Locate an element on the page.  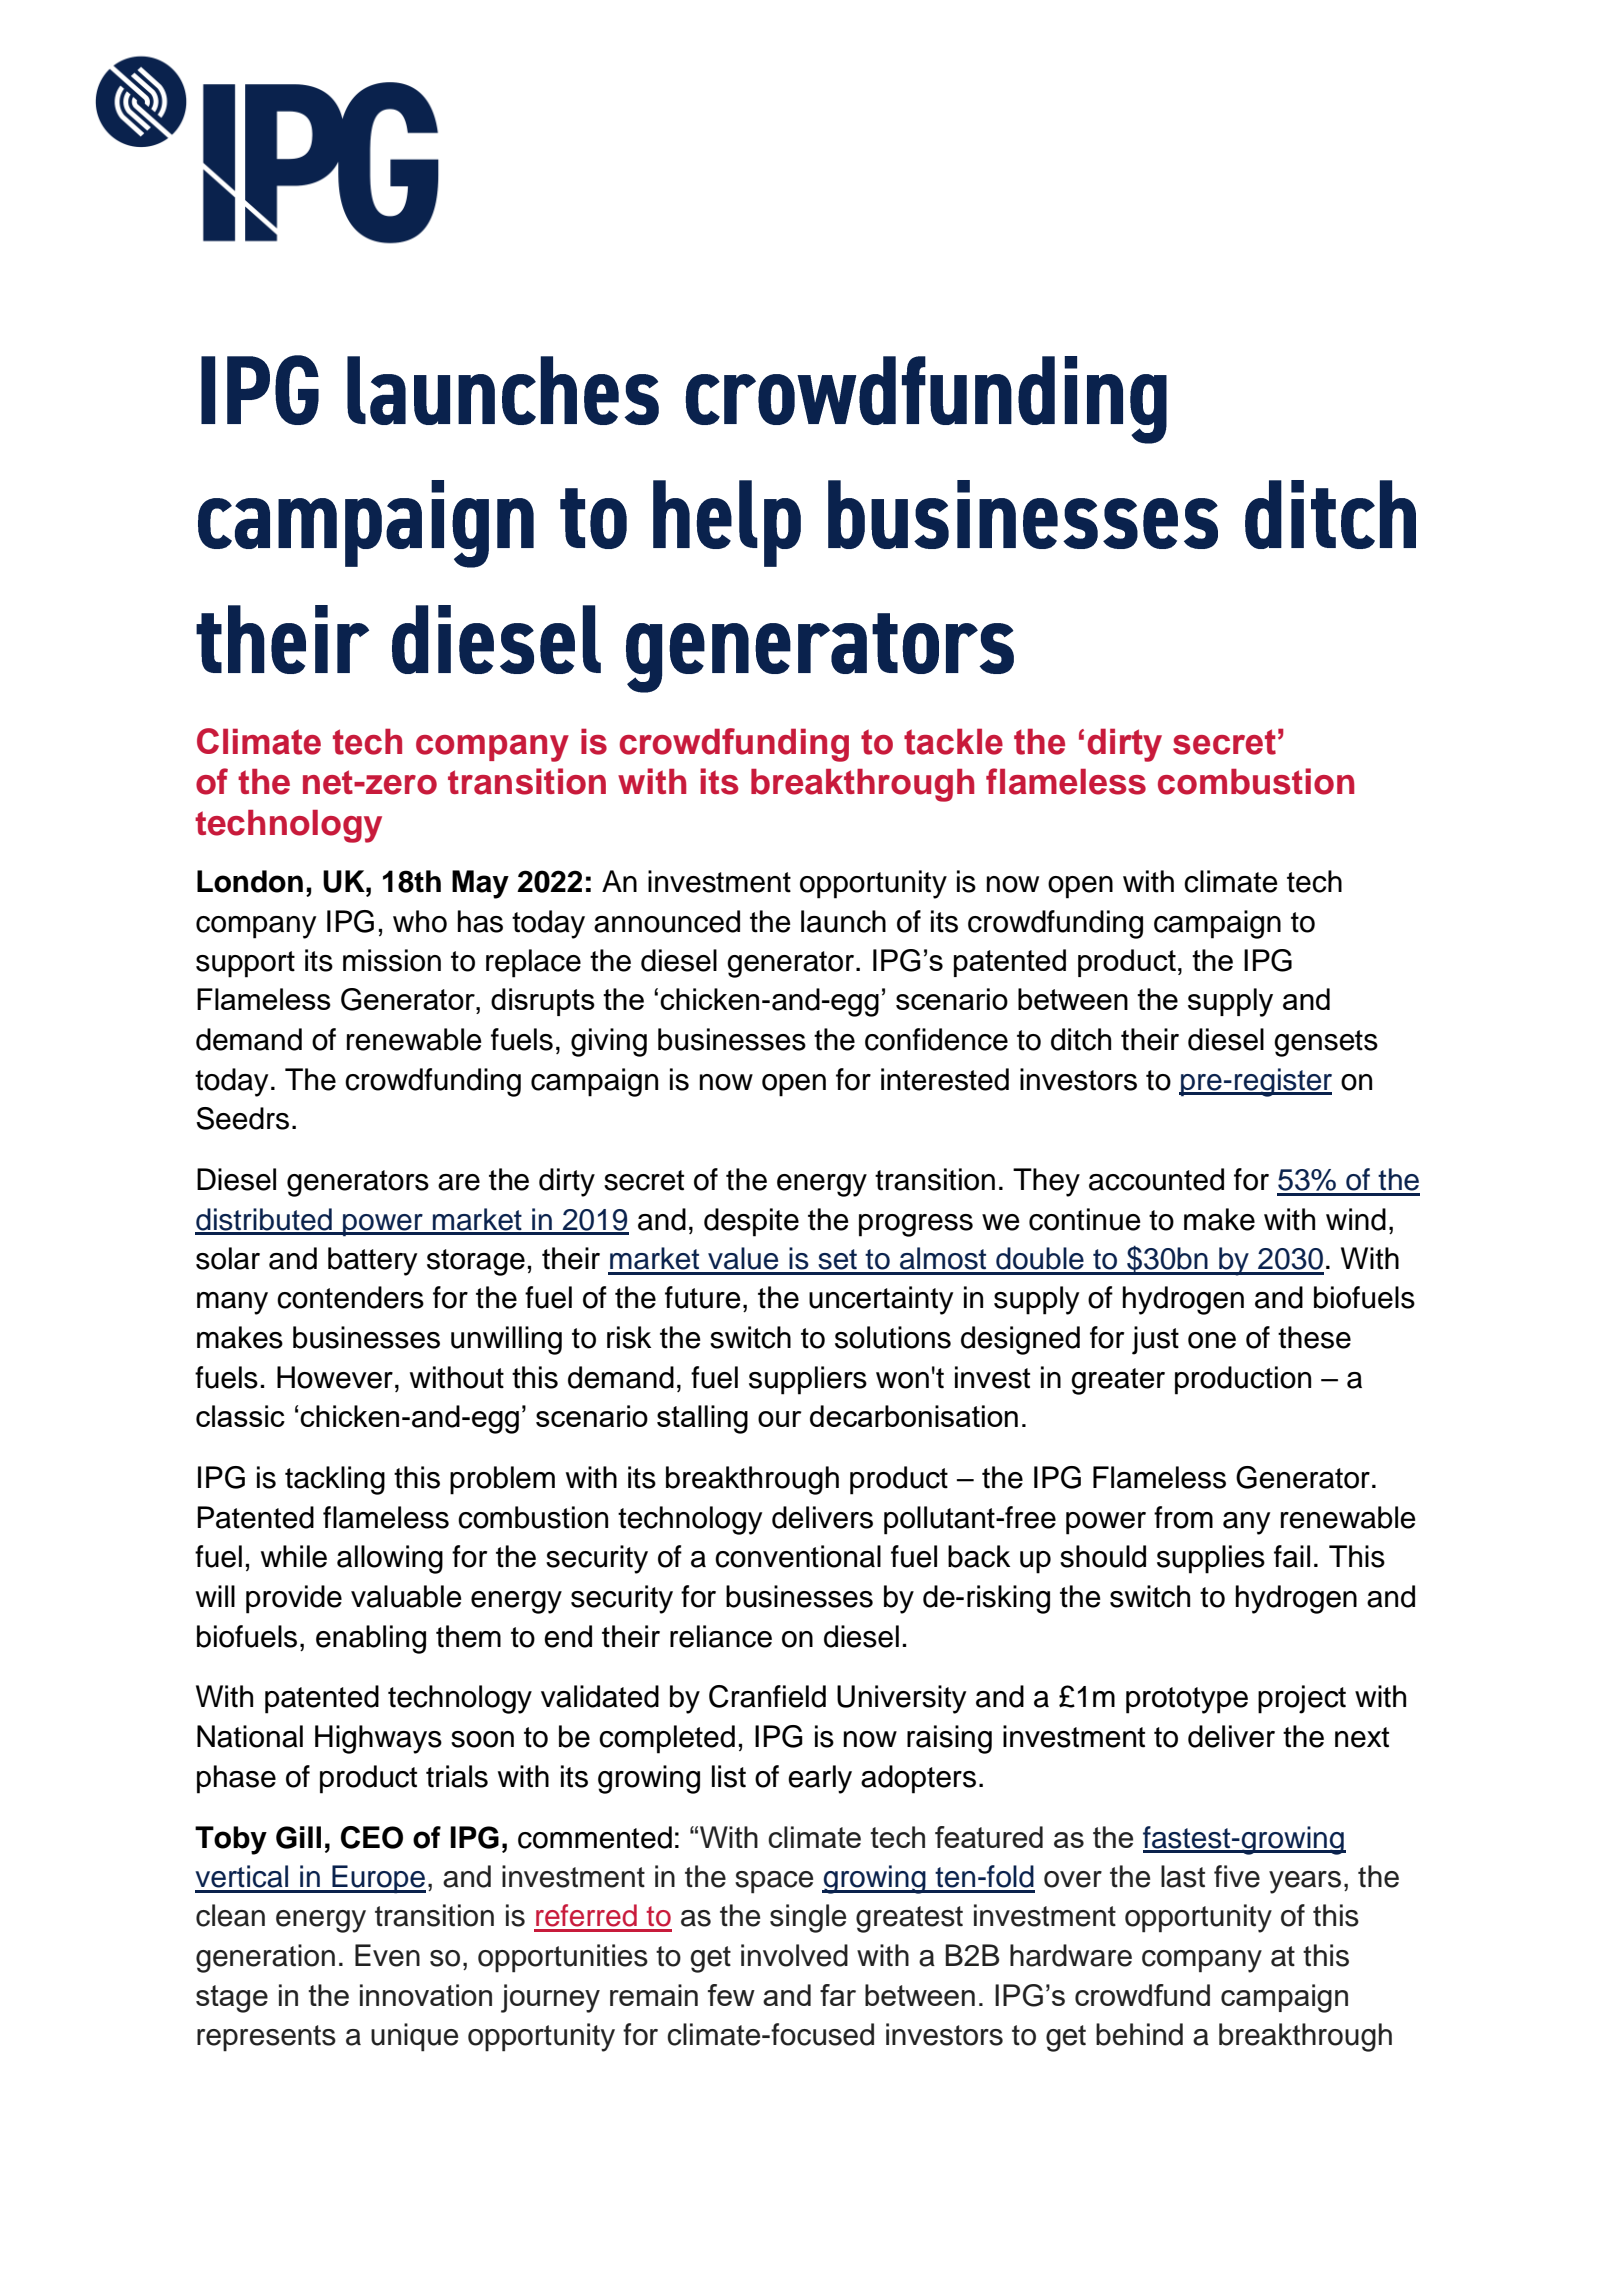
London is located at coordinates (250, 881).
